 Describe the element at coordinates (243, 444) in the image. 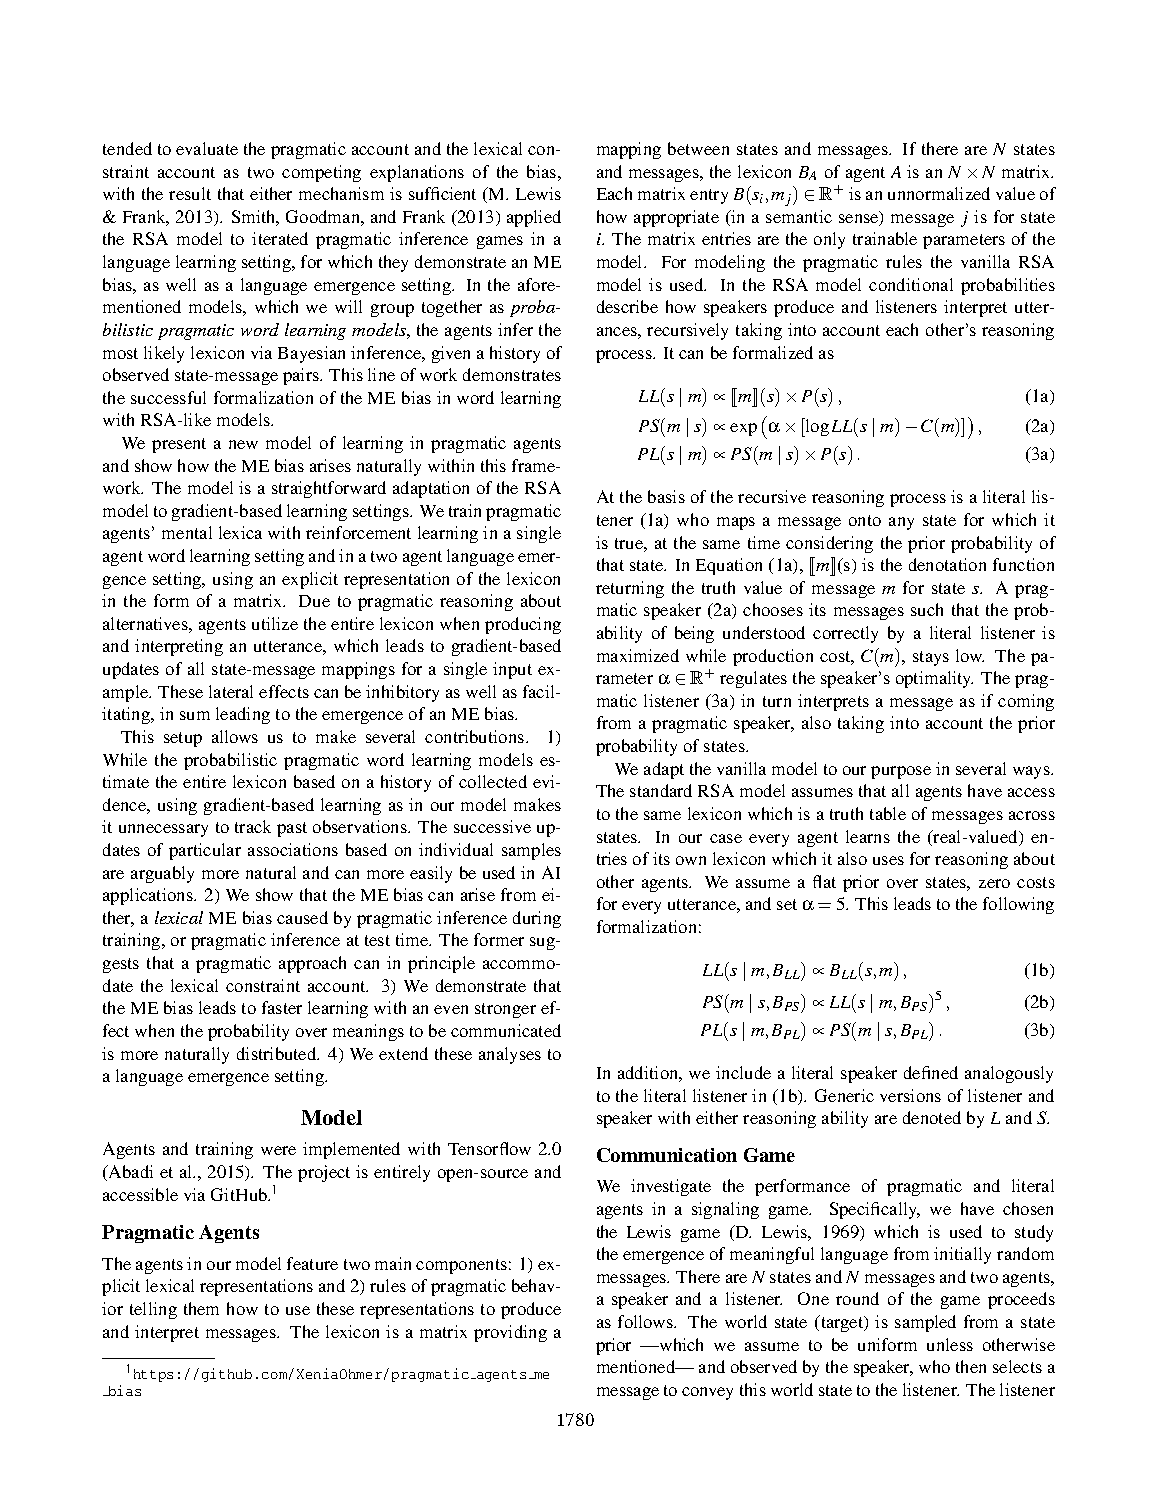

I see `new` at that location.
